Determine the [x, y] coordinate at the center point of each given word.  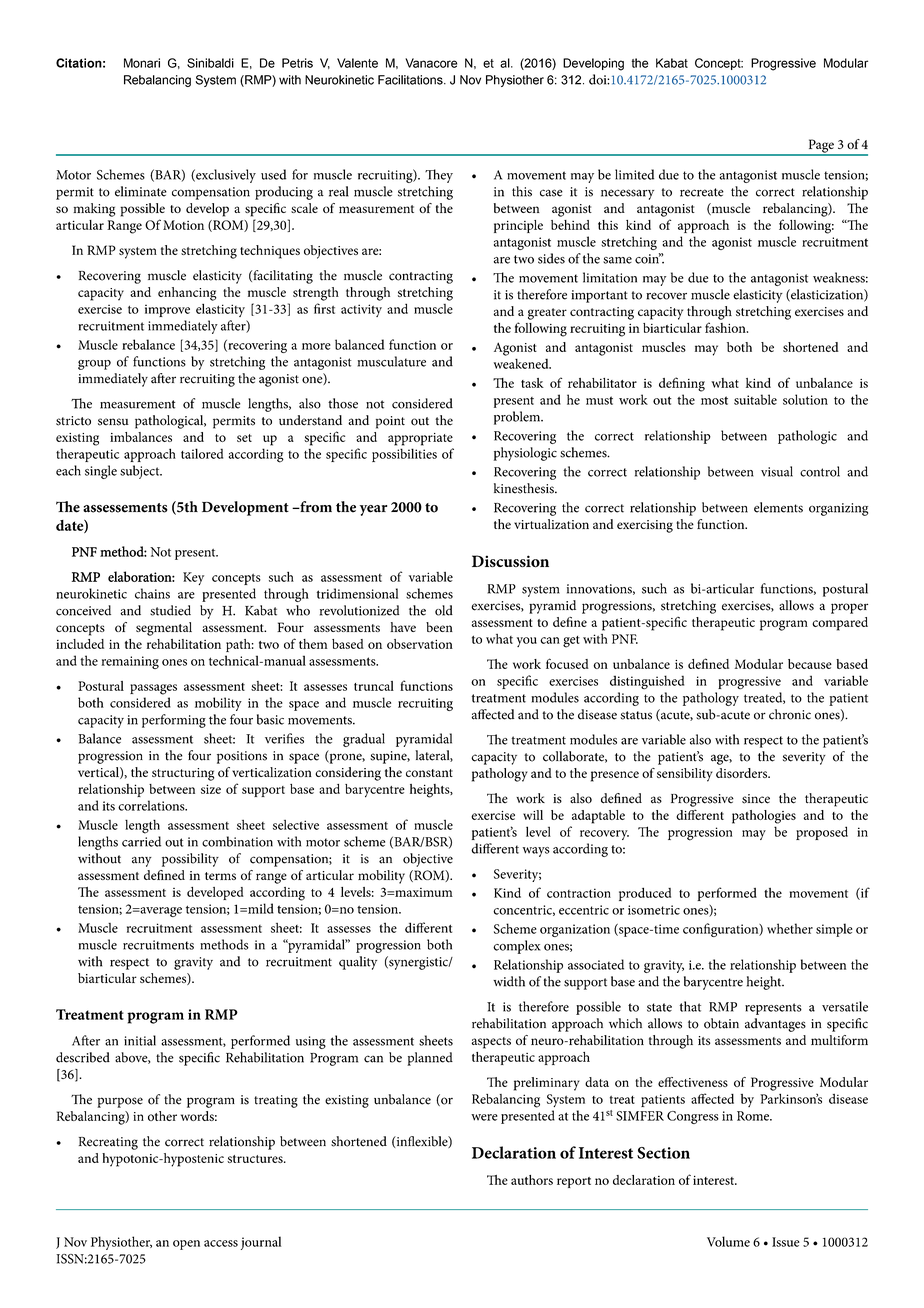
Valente [357, 63]
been [439, 627]
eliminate [141, 191]
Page [821, 147]
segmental [164, 629]
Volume [728, 1241]
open [186, 1245]
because [810, 664]
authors [532, 1180]
